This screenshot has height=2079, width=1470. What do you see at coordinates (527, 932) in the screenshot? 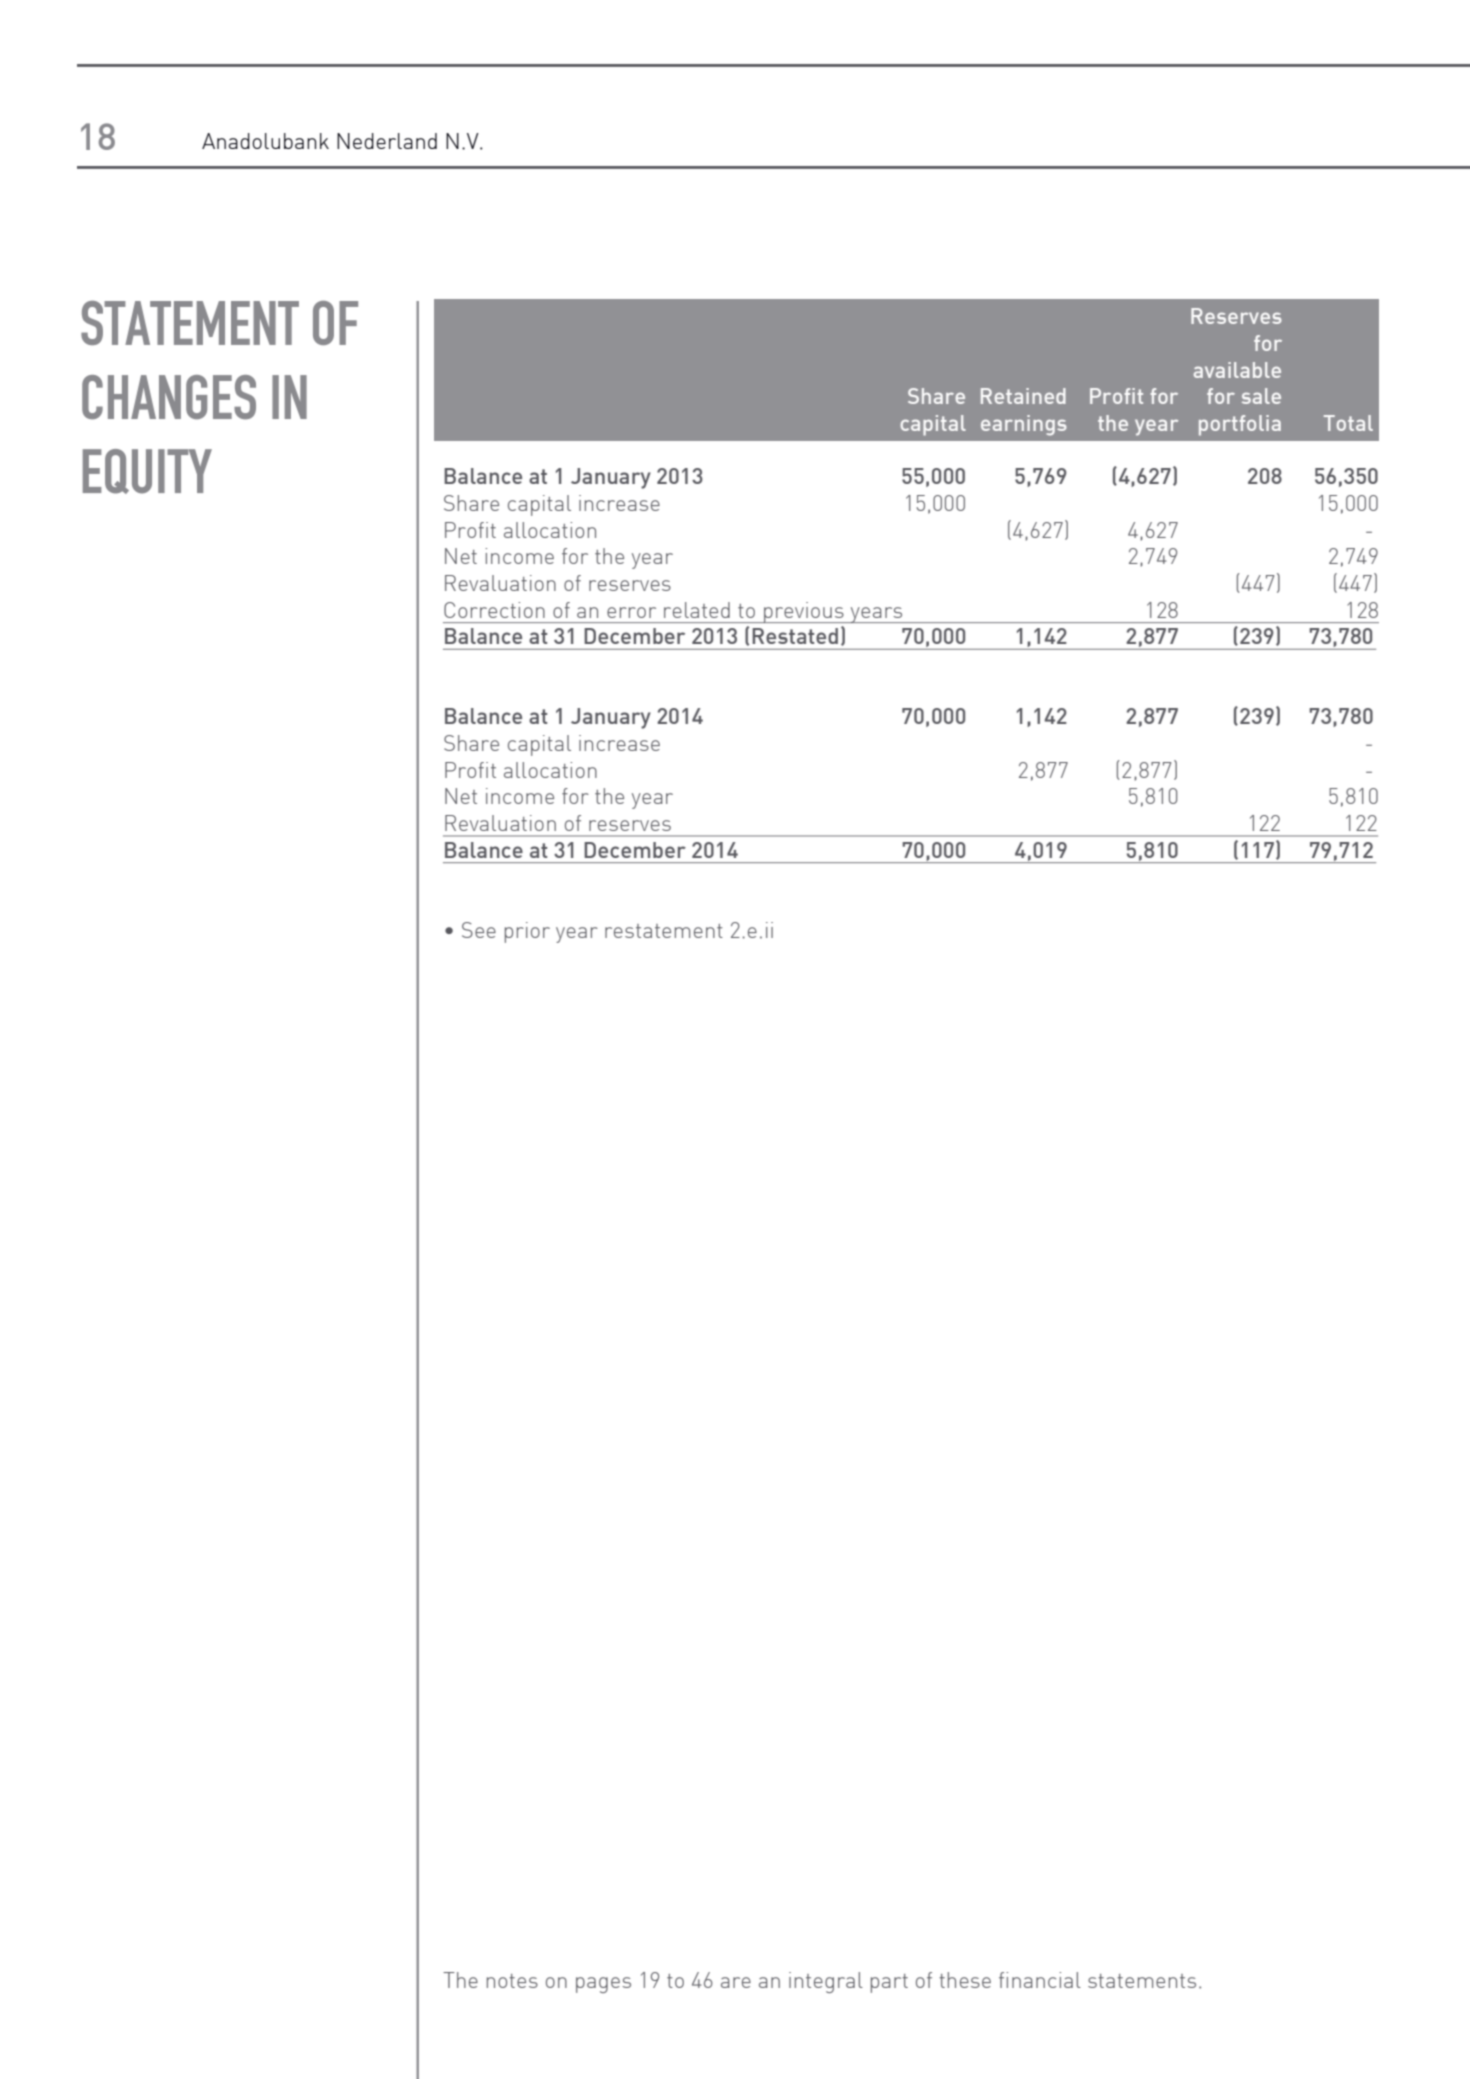
I see `prior` at bounding box center [527, 932].
